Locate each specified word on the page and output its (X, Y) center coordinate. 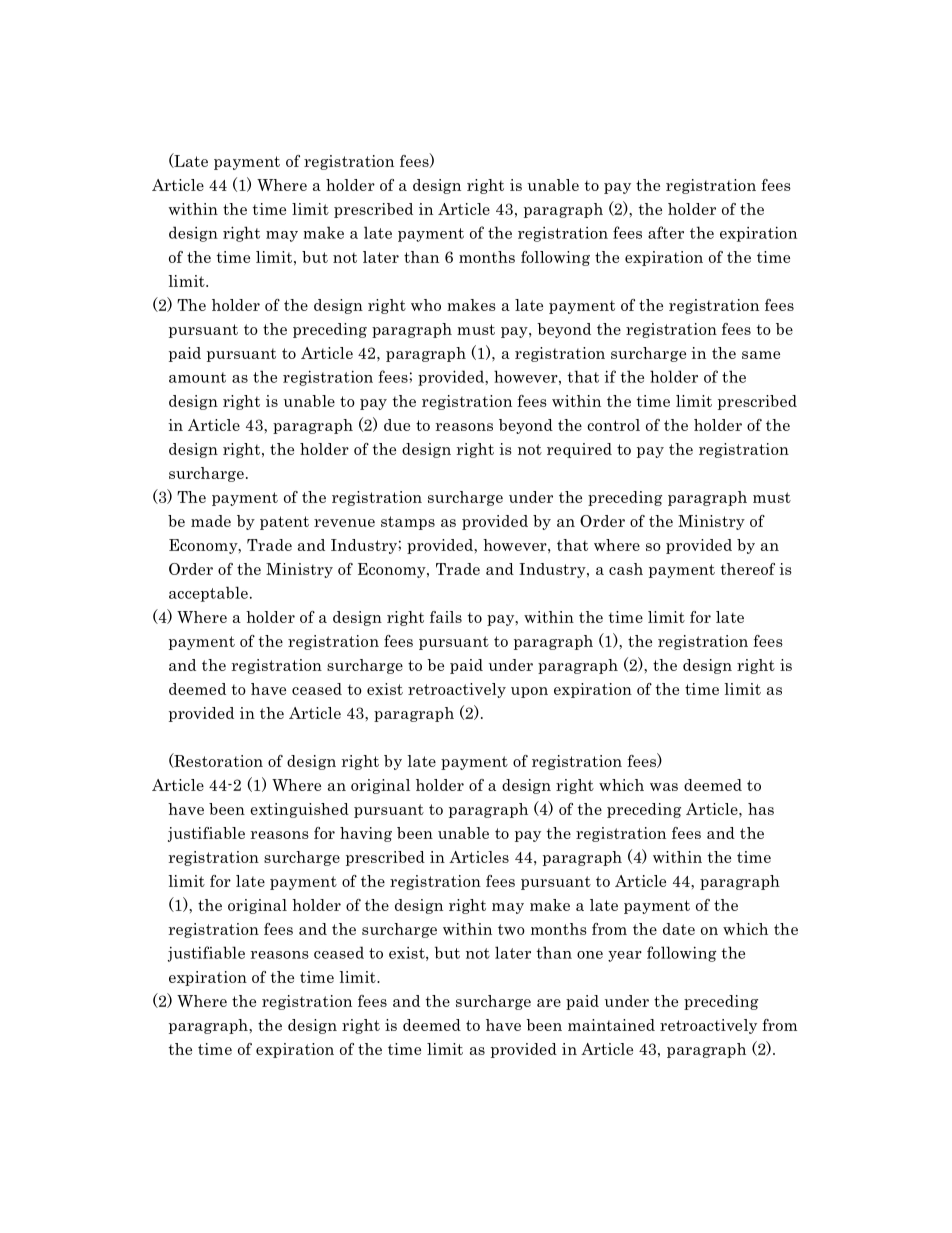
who (426, 305)
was (664, 787)
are (549, 1003)
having (366, 834)
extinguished (299, 810)
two (511, 929)
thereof (748, 569)
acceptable (208, 594)
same (761, 355)
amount (197, 377)
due (397, 425)
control (613, 425)
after (666, 232)
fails (446, 617)
